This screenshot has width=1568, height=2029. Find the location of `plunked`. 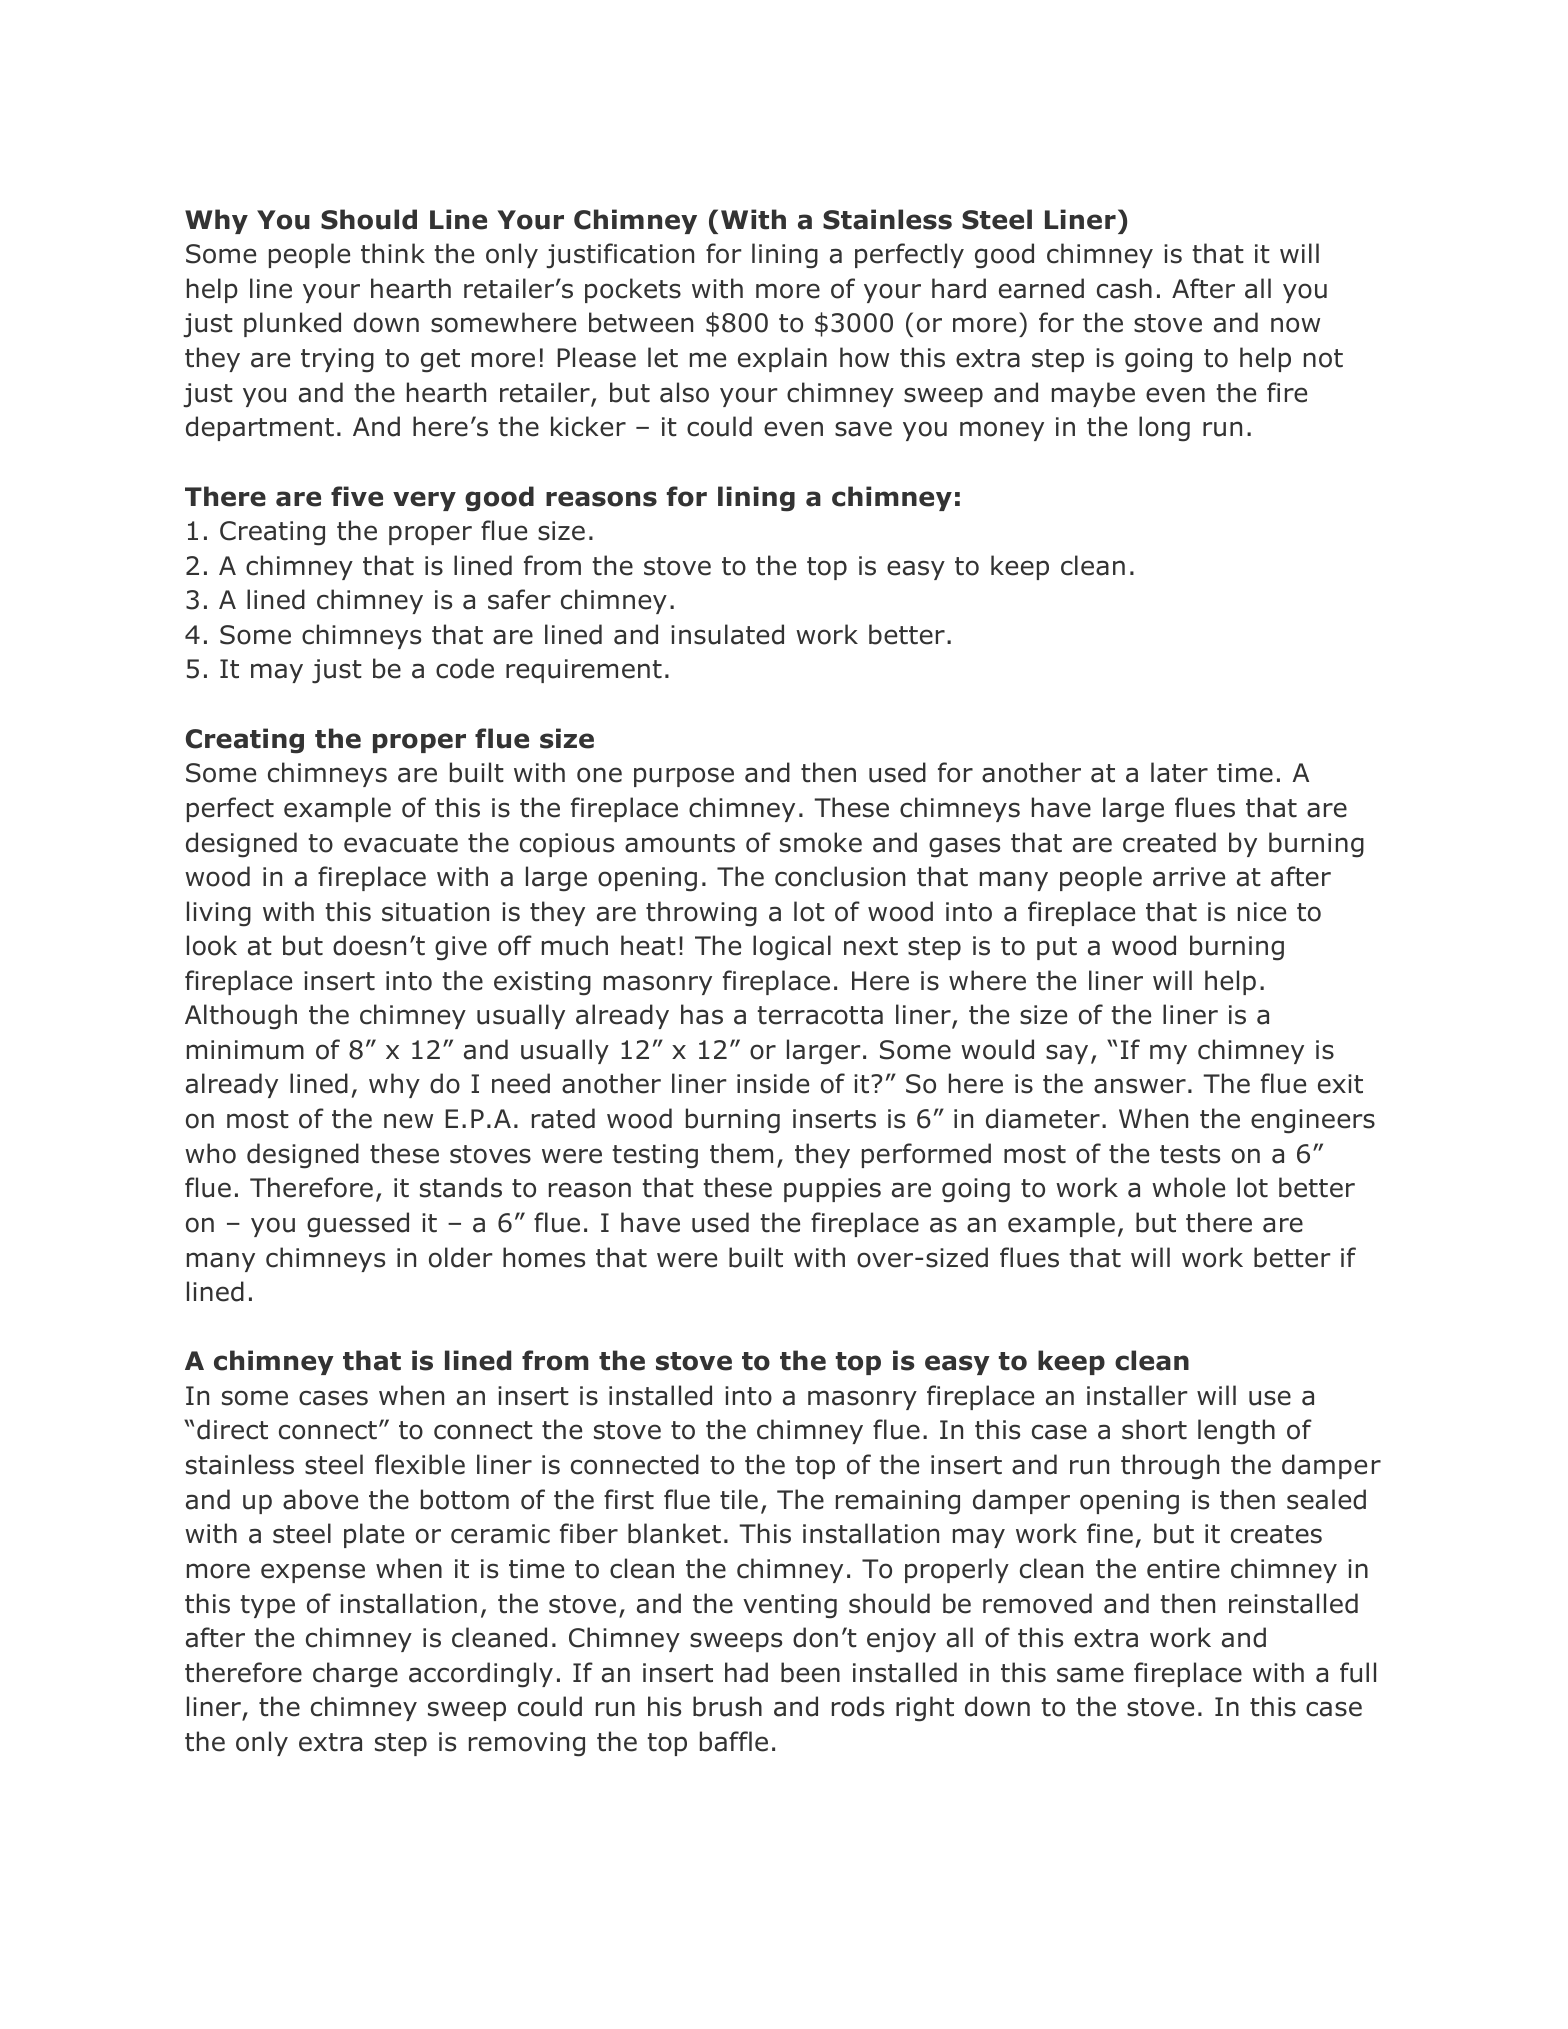

plunked is located at coordinates (292, 324).
